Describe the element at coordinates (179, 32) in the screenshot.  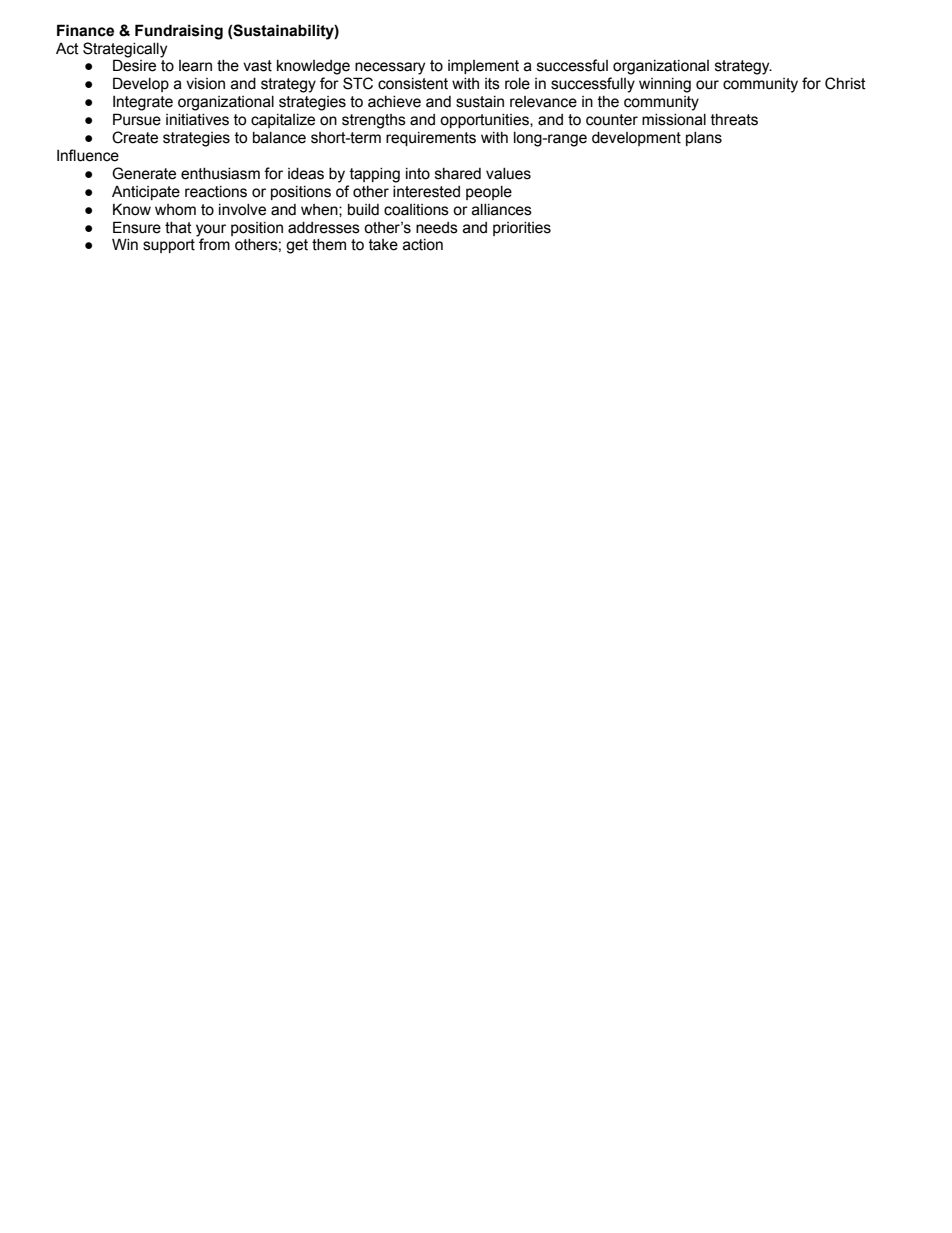
I see `Fundraising` at that location.
